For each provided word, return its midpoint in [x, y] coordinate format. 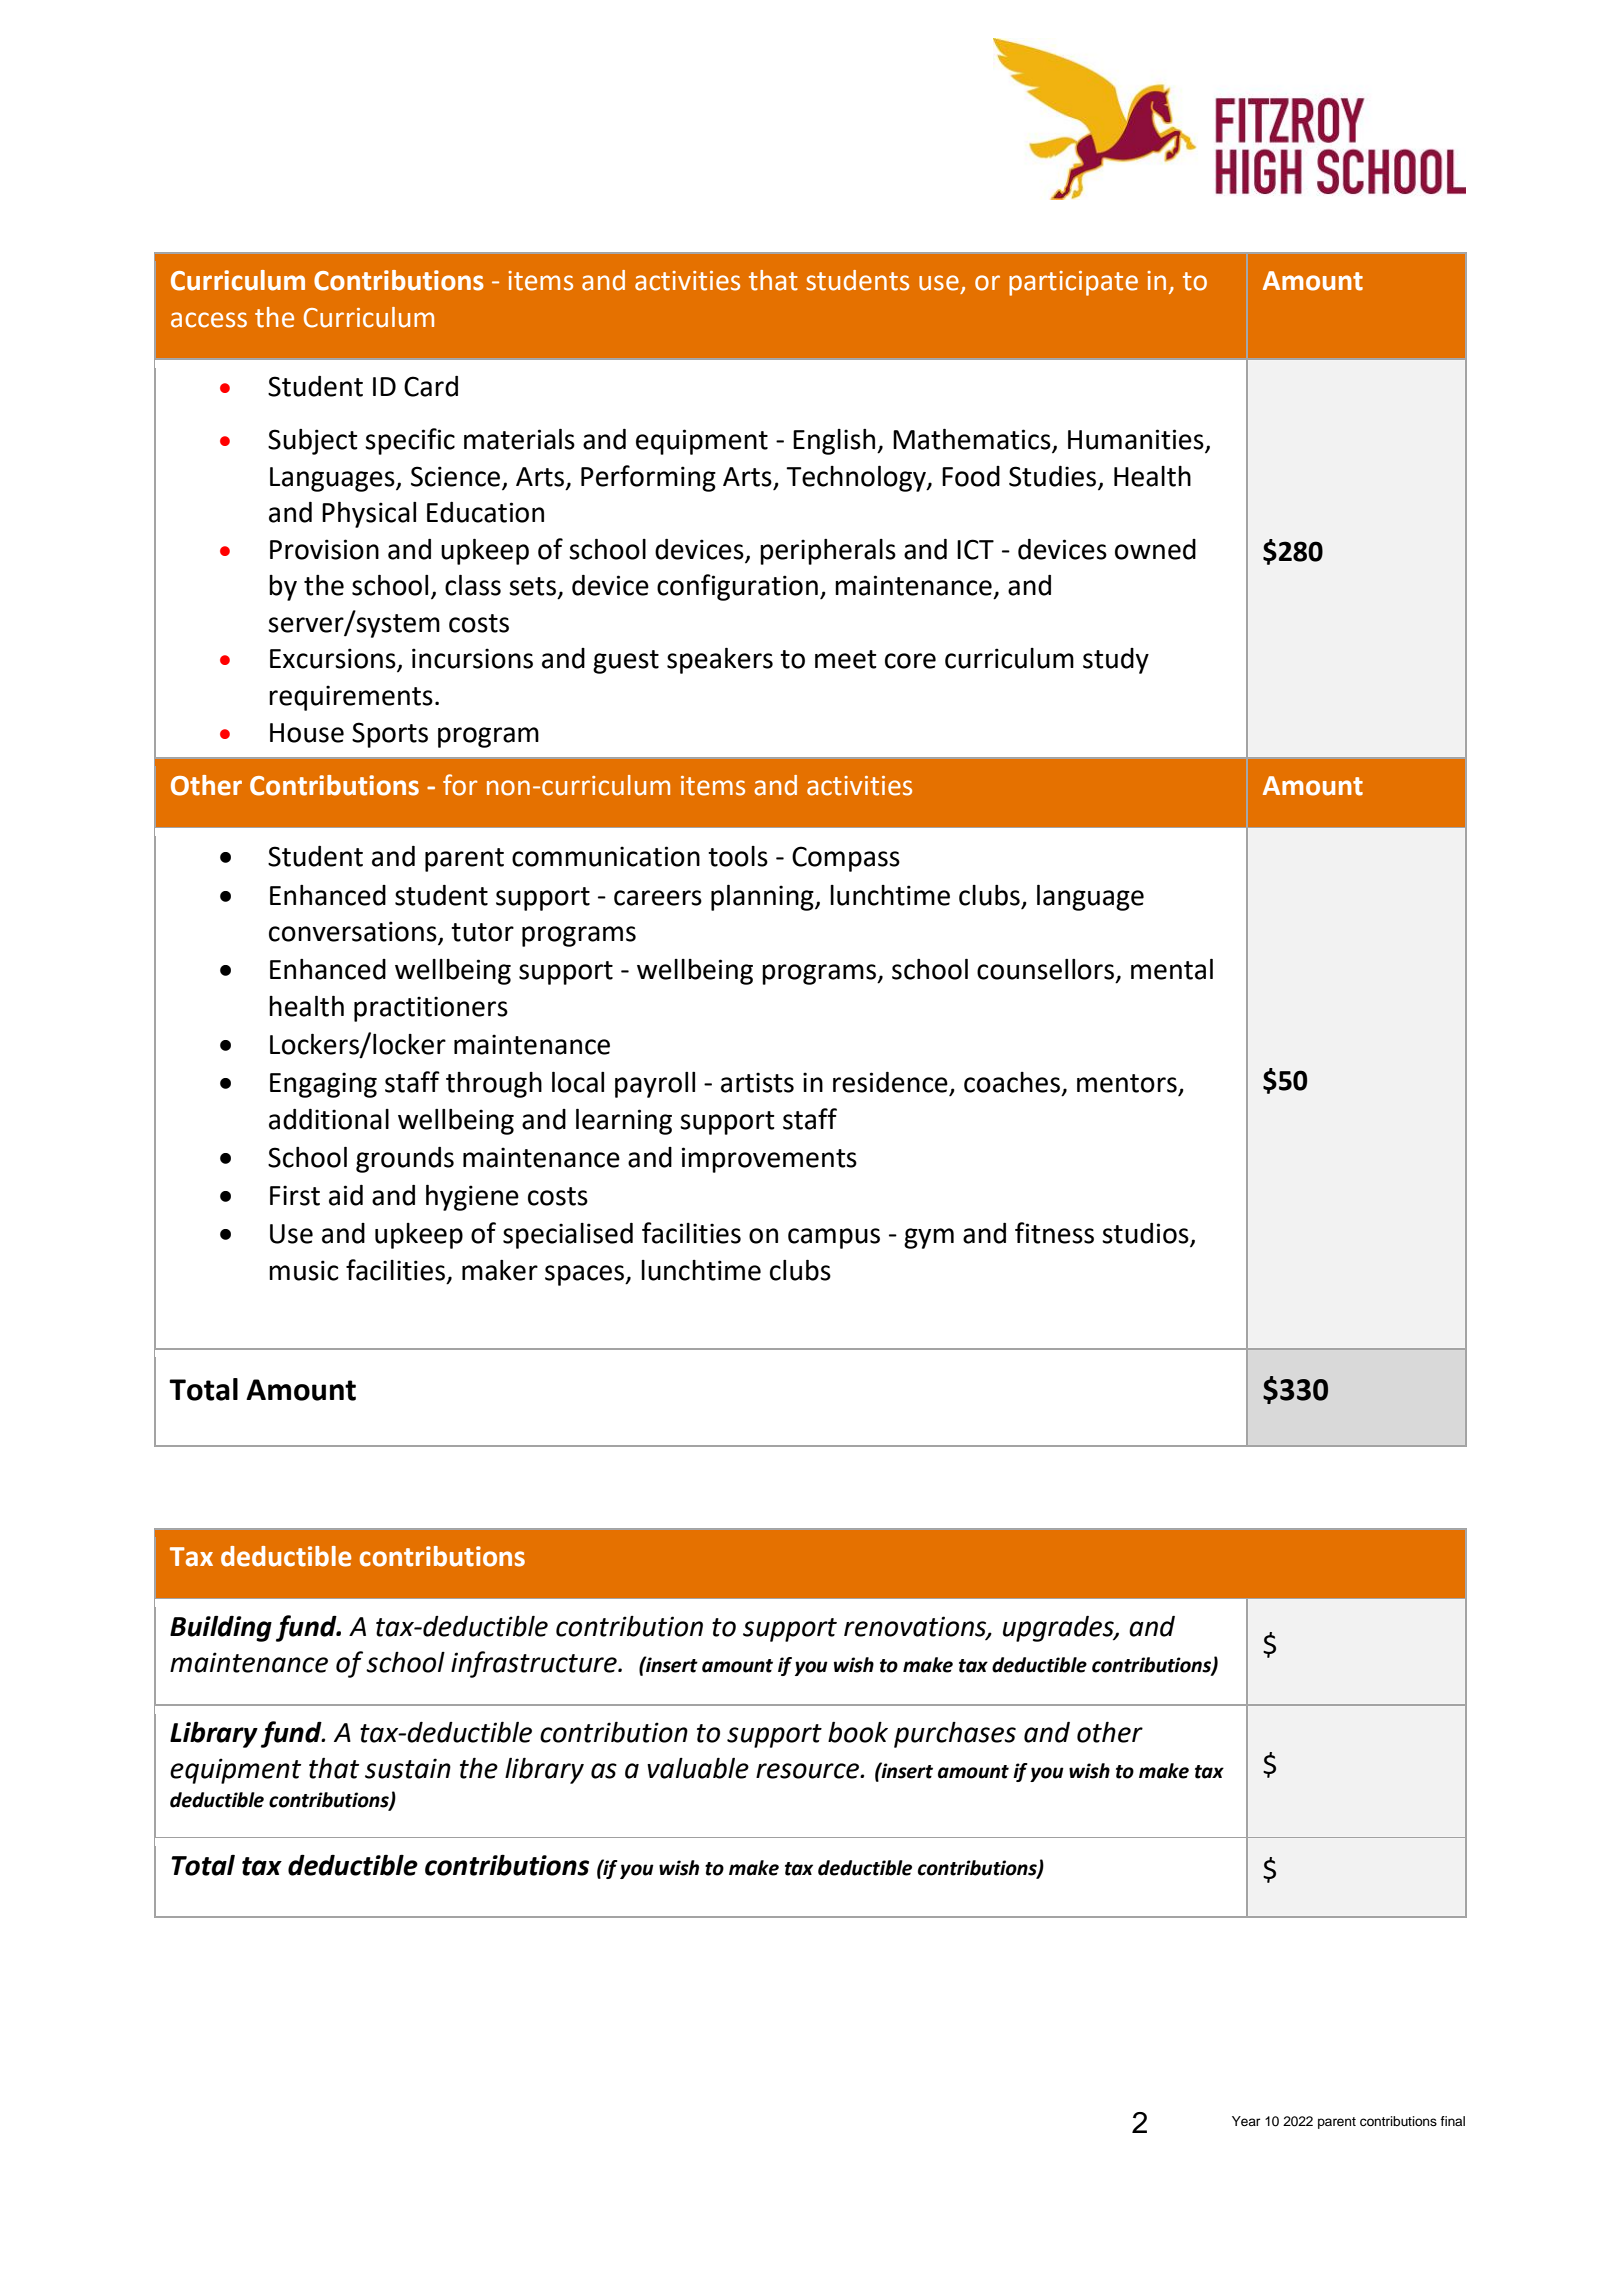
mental [1172, 969]
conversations [354, 932]
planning [763, 897]
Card [431, 386]
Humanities [1137, 440]
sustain [408, 1768]
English [835, 442]
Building [221, 1628]
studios [1146, 1234]
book [858, 1732]
